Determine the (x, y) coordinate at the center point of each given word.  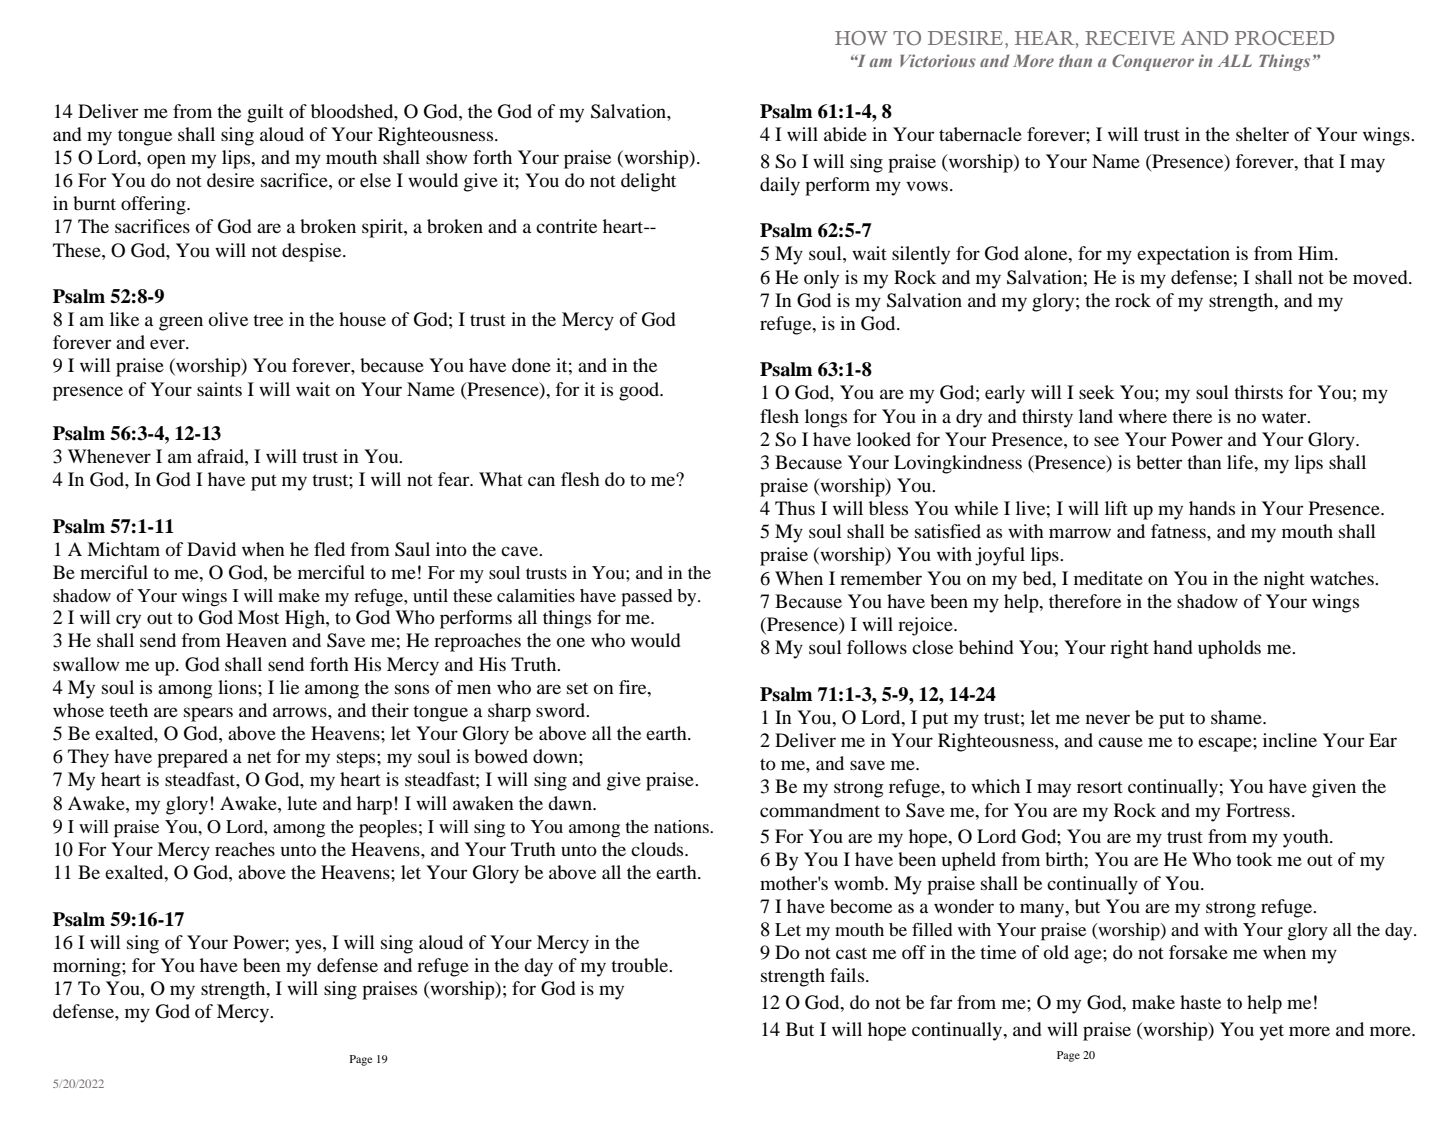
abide (845, 134)
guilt (265, 113)
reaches (245, 849)
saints (219, 389)
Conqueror (1153, 62)
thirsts (1258, 392)
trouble (641, 965)
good (640, 391)
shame (1237, 717)
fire (634, 687)
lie (289, 687)
